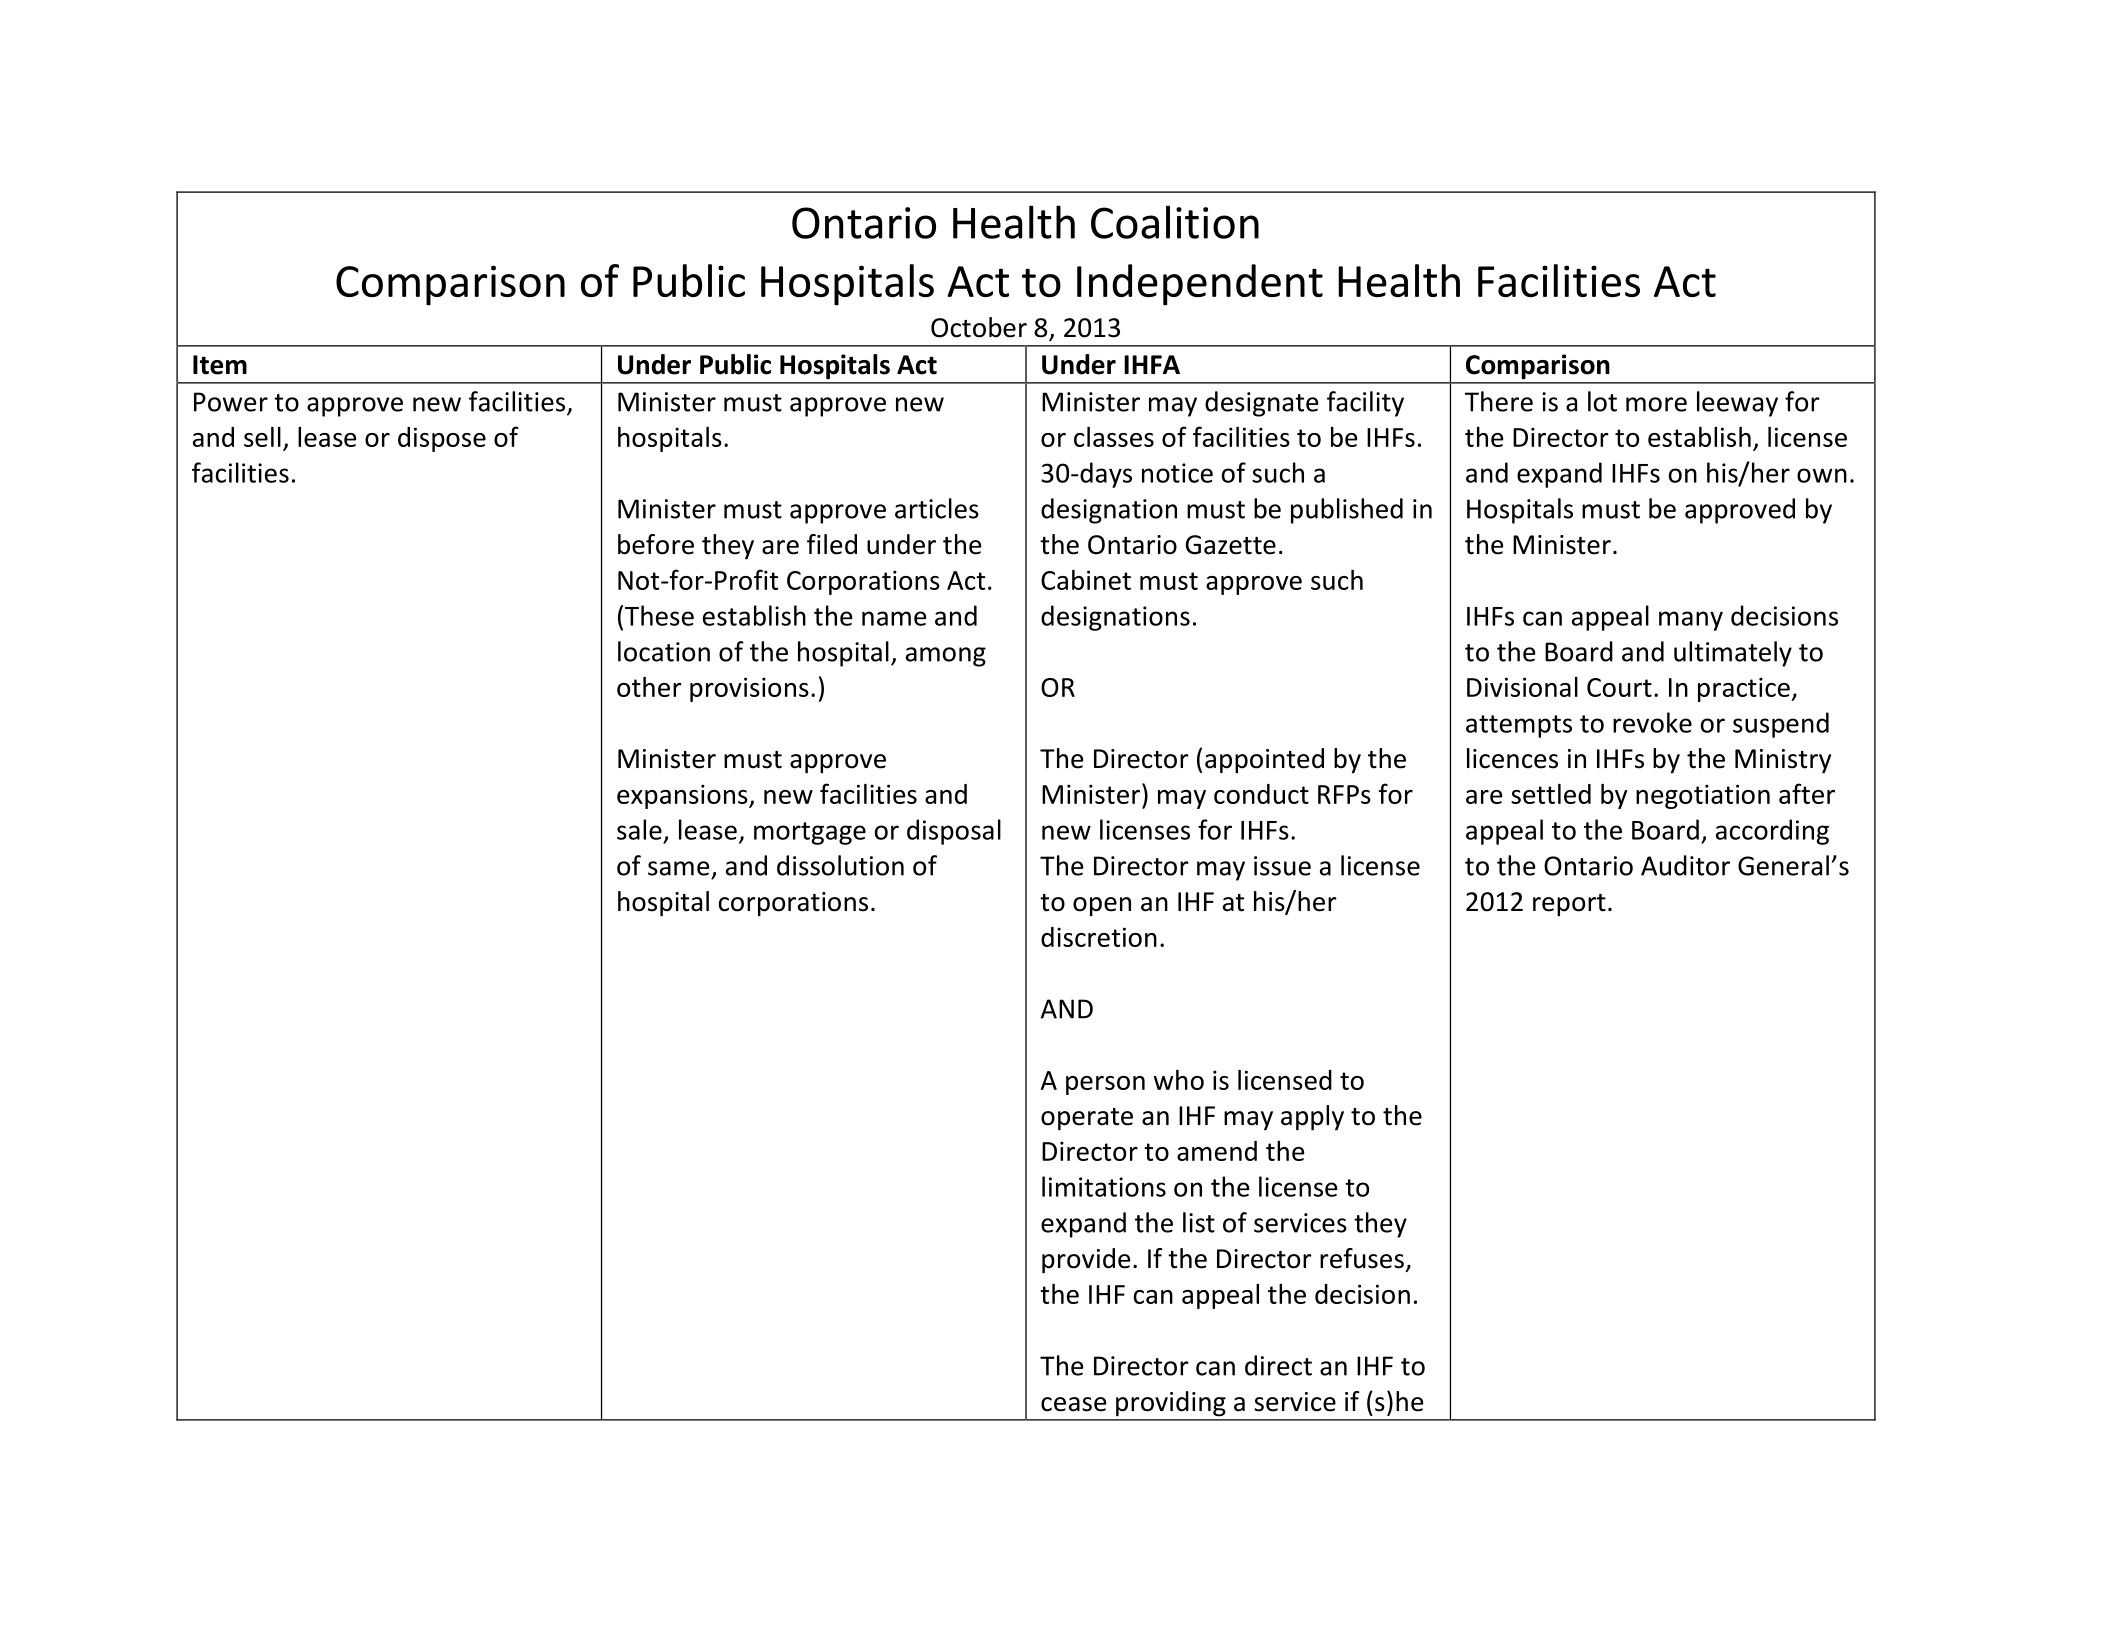  What do you see at coordinates (656, 544) in the document?
I see `before` at bounding box center [656, 544].
